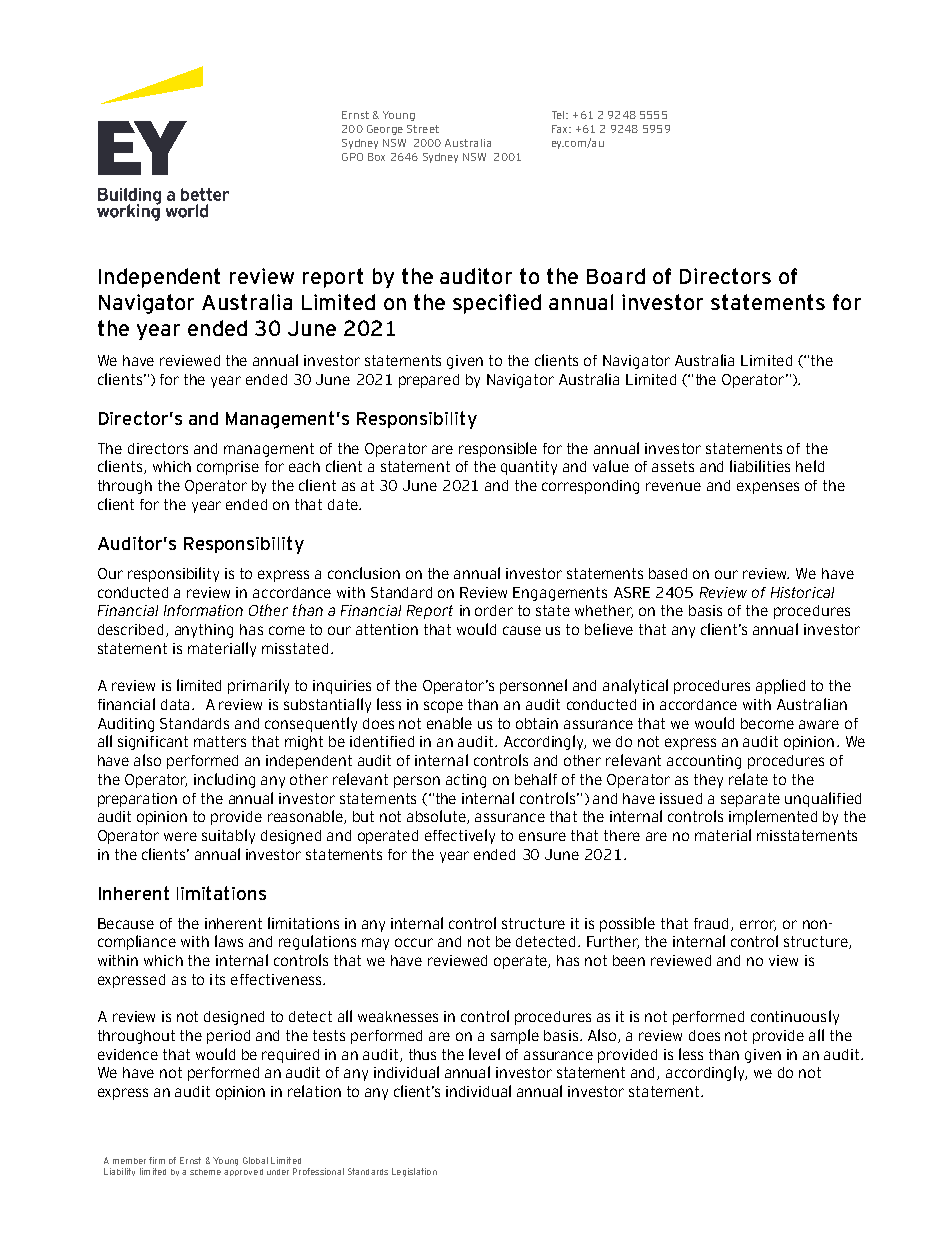  Describe the element at coordinates (352, 157) in the screenshot. I see `GPO` at that location.
